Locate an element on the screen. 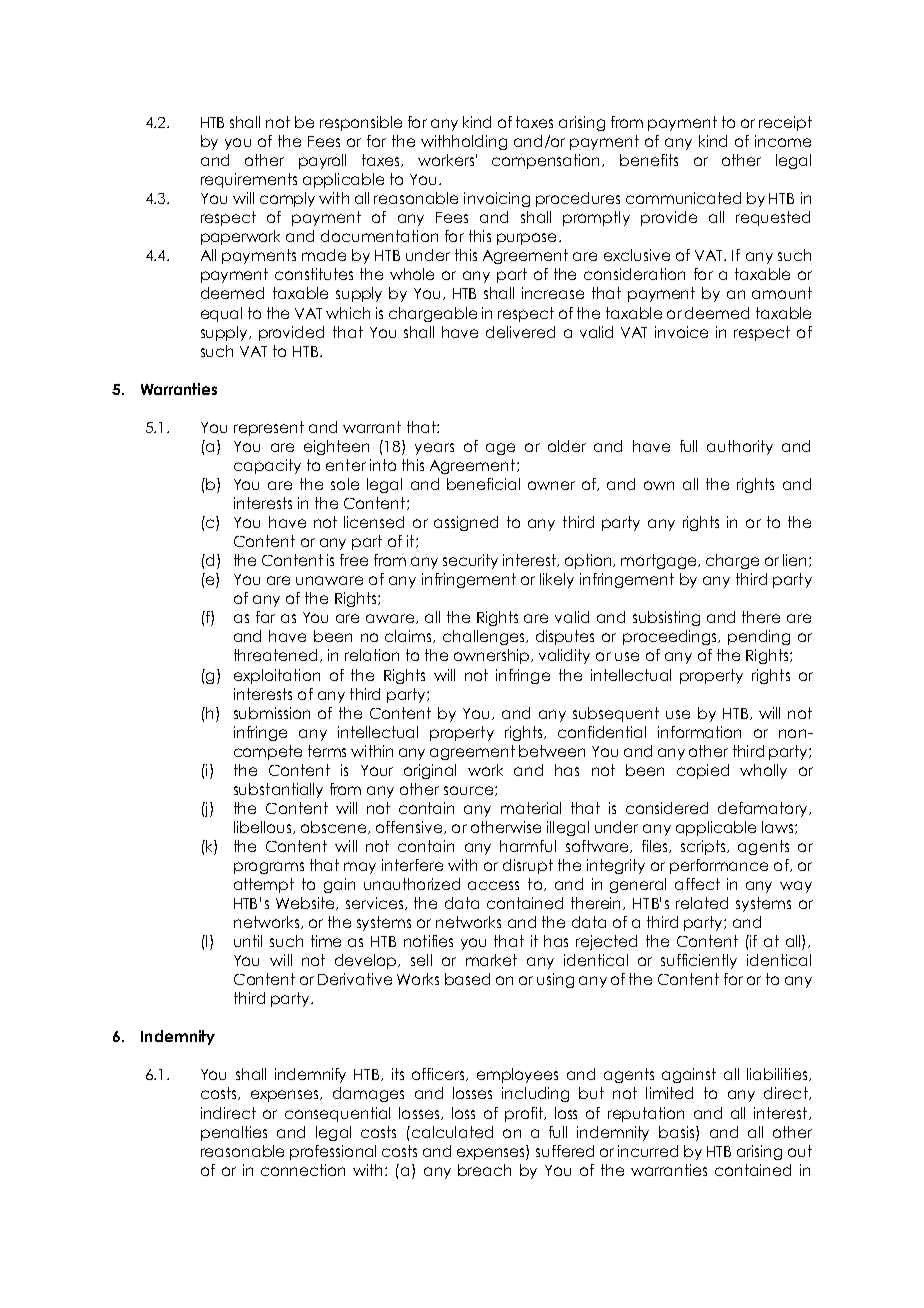 The height and width of the screenshot is (1308, 924). profit is located at coordinates (525, 1114).
